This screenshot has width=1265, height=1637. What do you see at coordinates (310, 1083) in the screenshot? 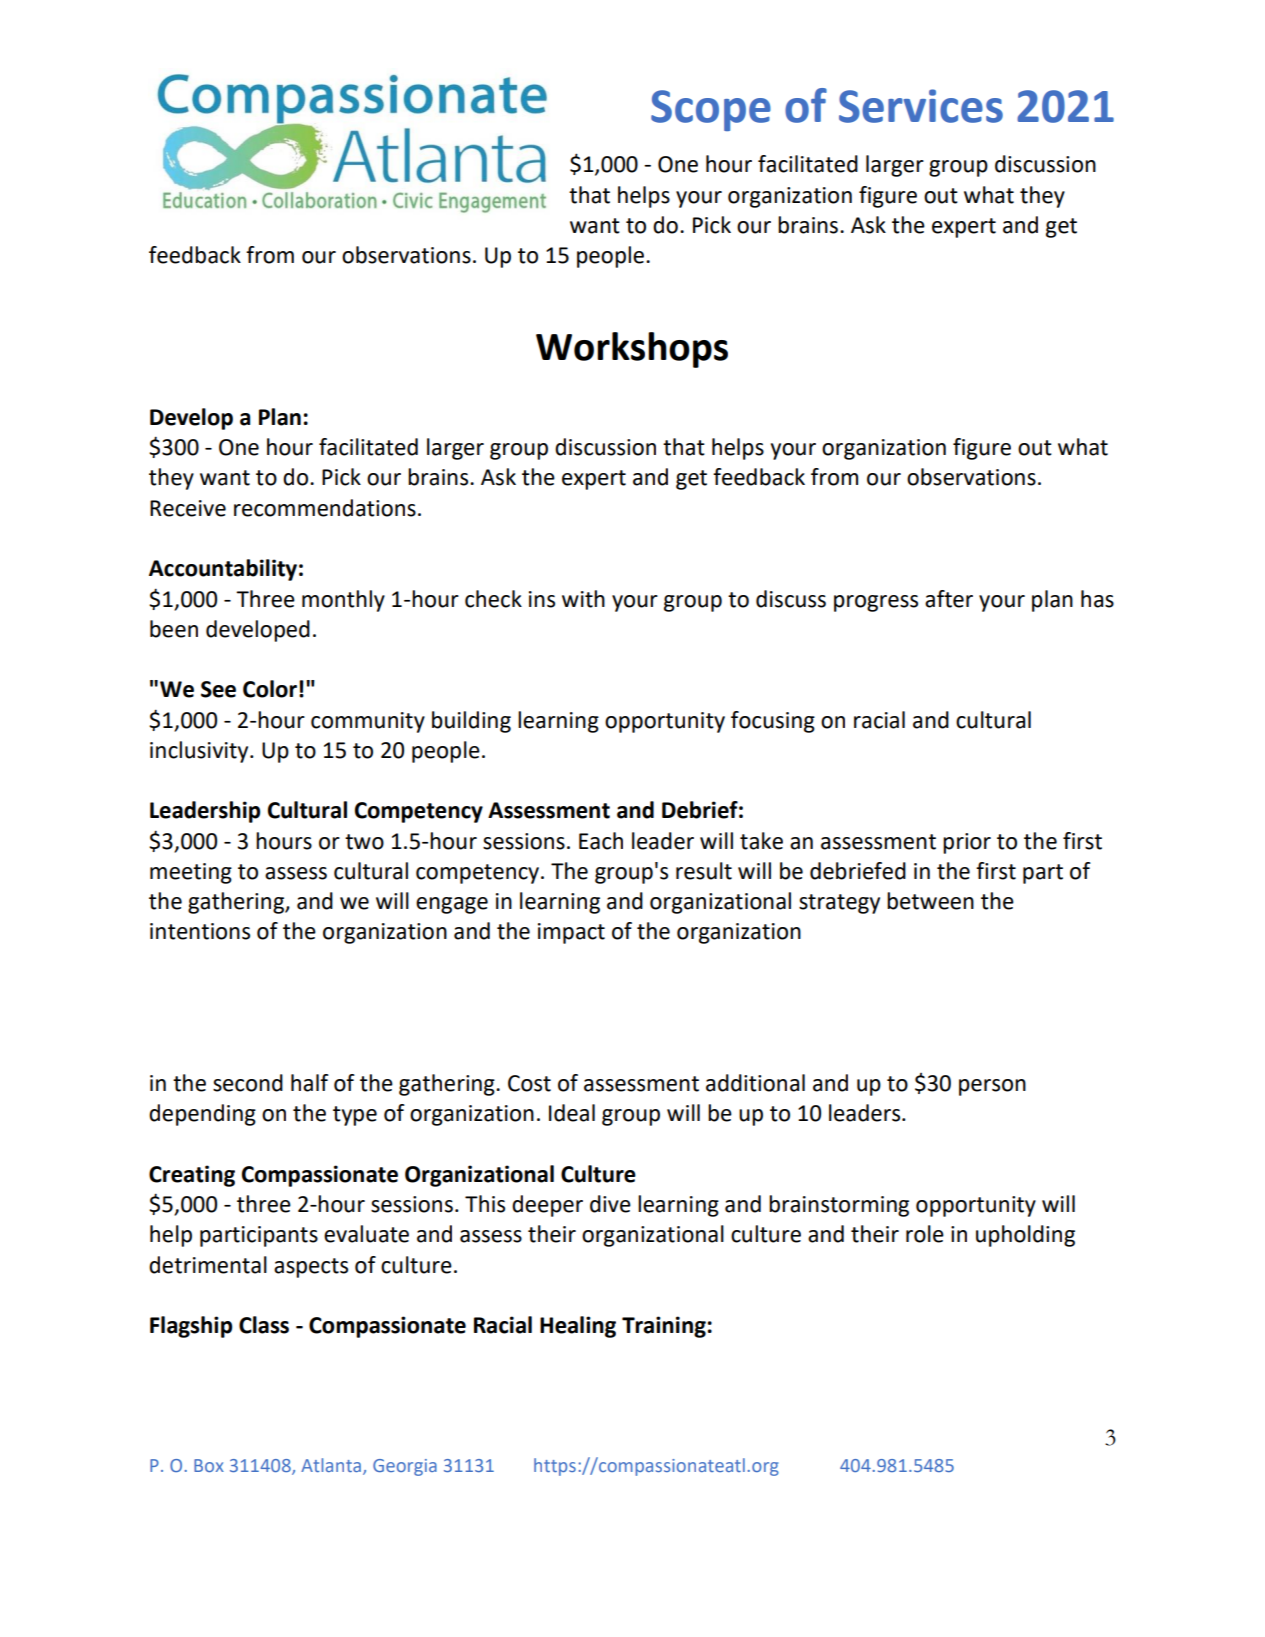
I see `half` at bounding box center [310, 1083].
